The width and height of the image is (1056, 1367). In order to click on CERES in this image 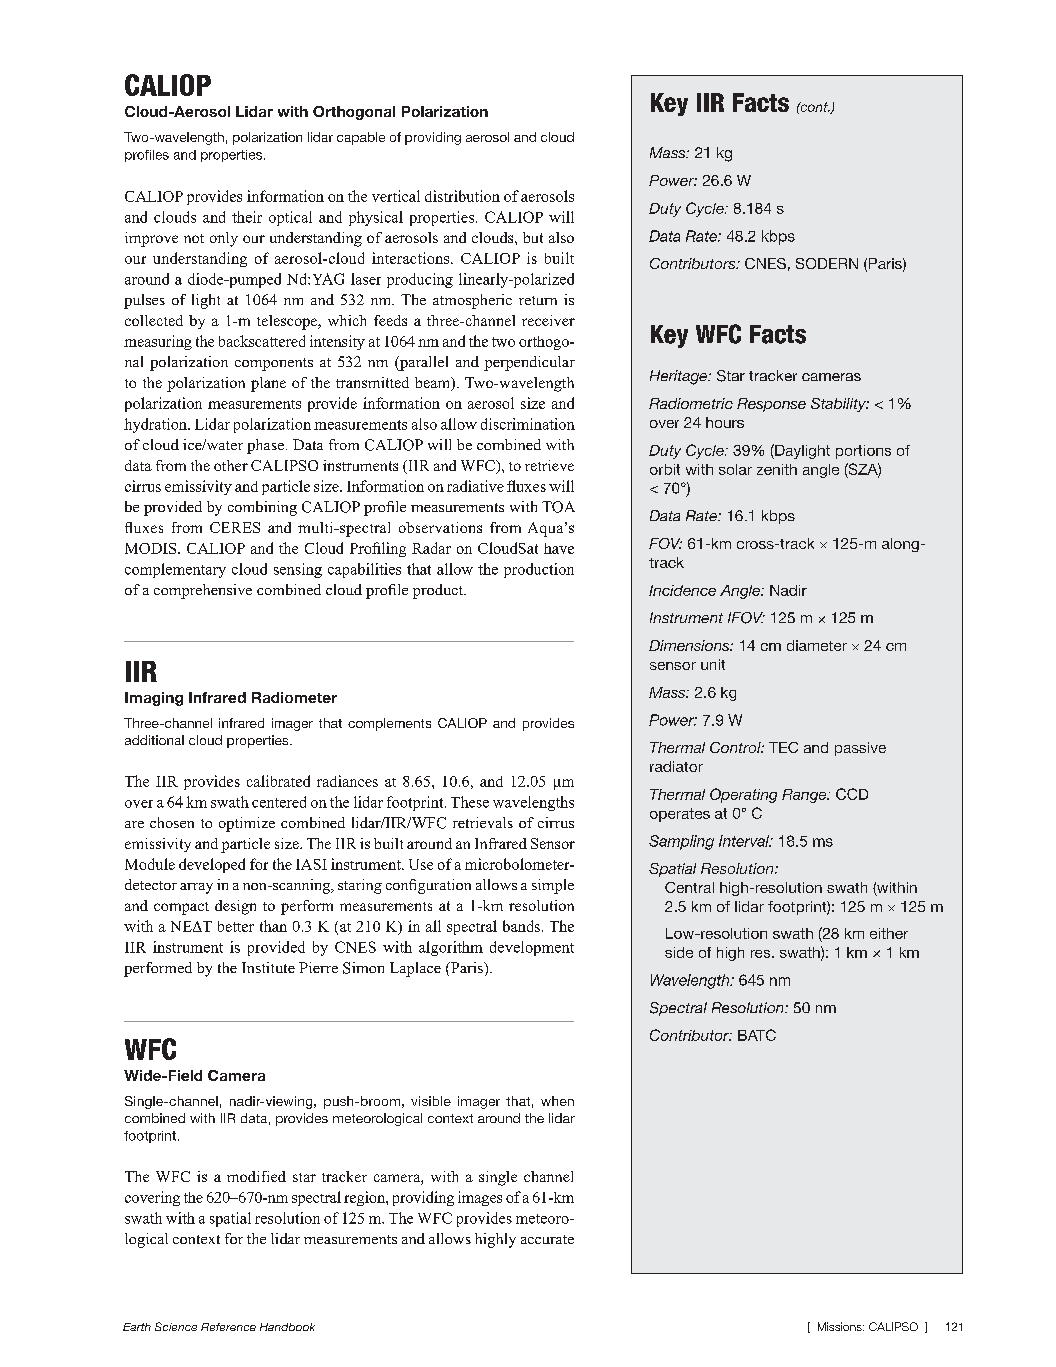, I will do `click(235, 527)`.
